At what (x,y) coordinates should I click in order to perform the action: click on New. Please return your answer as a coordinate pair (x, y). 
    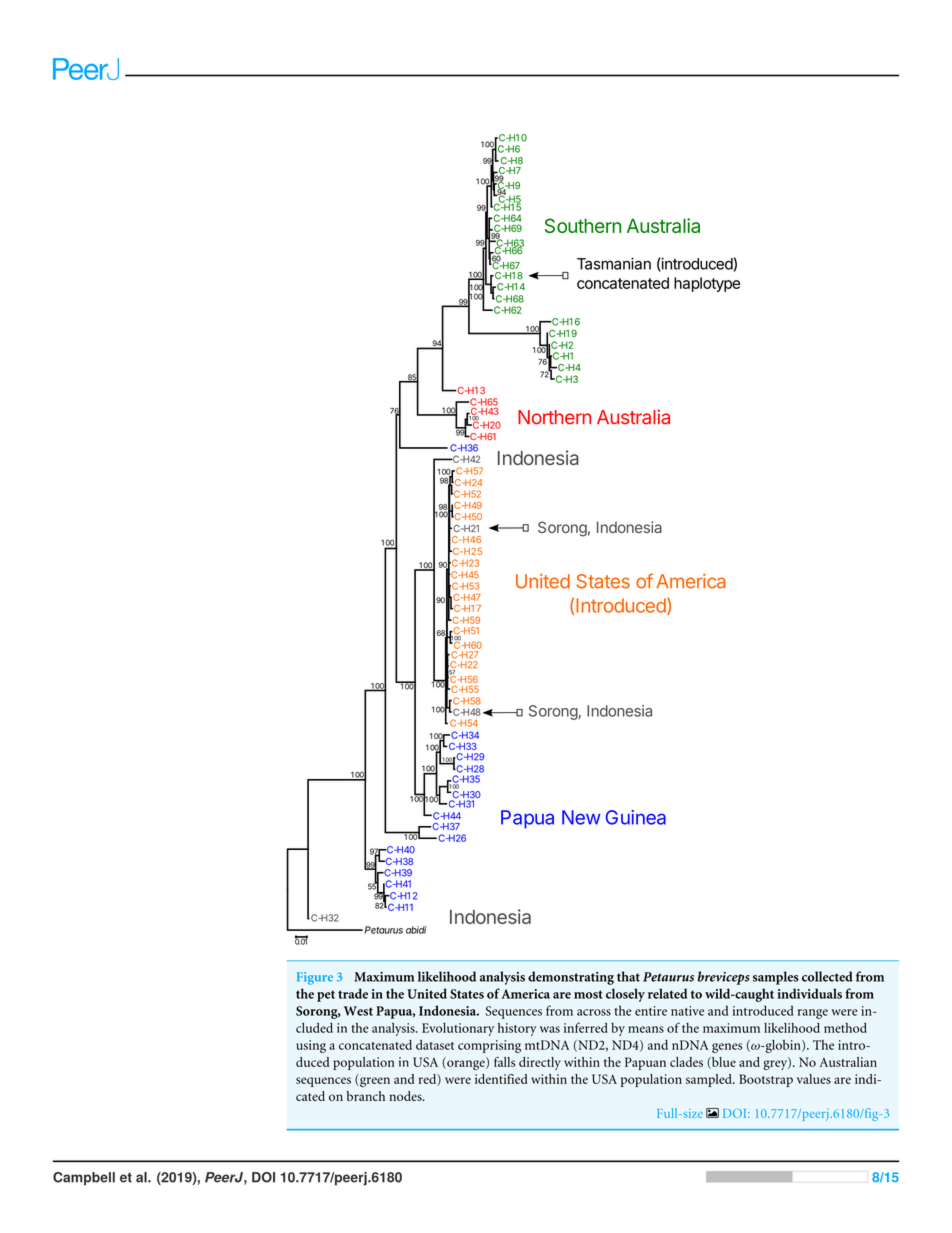
    Looking at the image, I should click on (581, 817).
